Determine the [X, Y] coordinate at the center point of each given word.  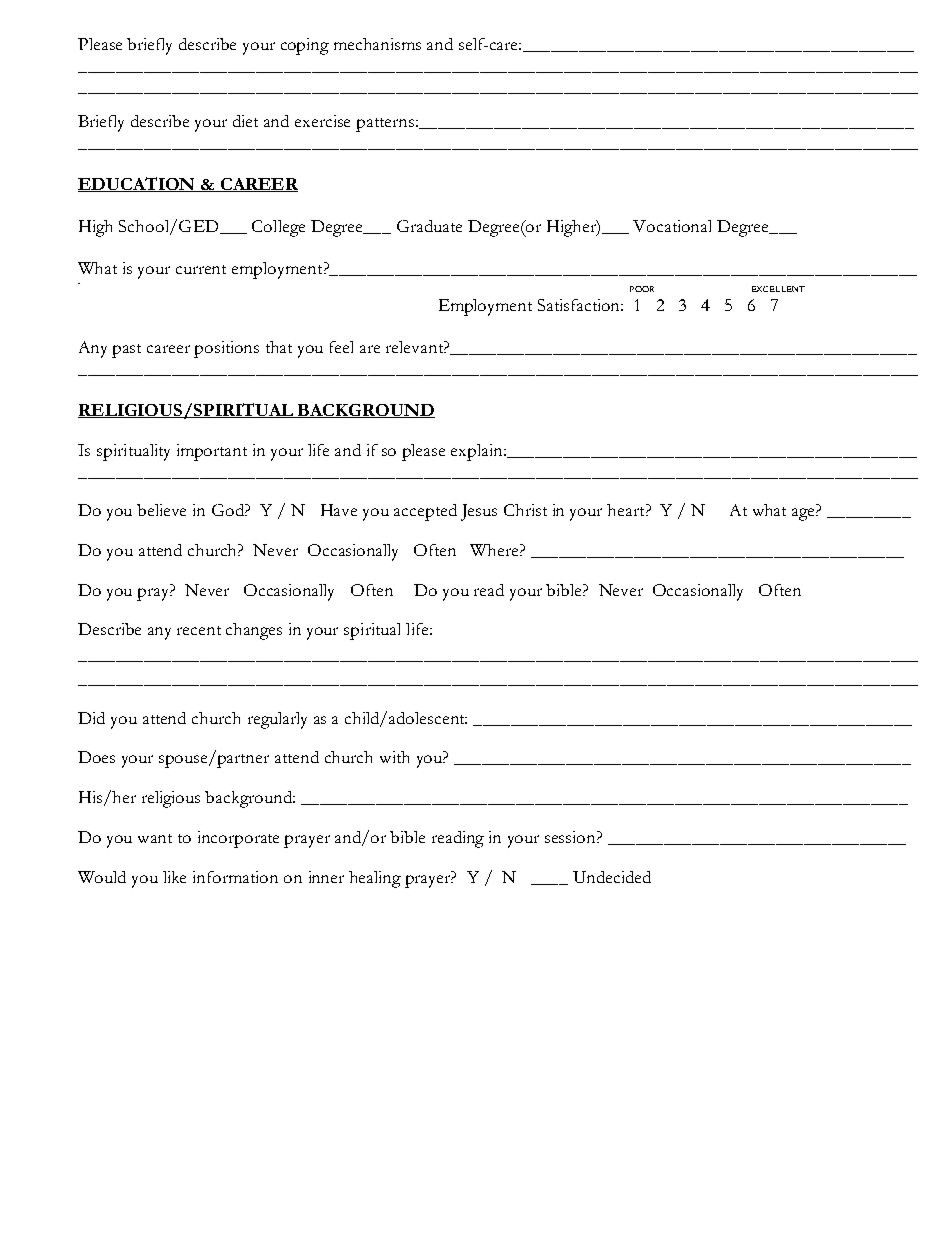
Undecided [612, 877]
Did [91, 718]
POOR [642, 289]
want [155, 838]
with [394, 757]
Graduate [429, 226]
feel [341, 347]
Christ [525, 510]
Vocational [672, 226]
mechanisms [377, 44]
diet [245, 121]
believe [161, 510]
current [201, 269]
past [126, 351]
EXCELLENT [778, 289]
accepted [425, 512]
